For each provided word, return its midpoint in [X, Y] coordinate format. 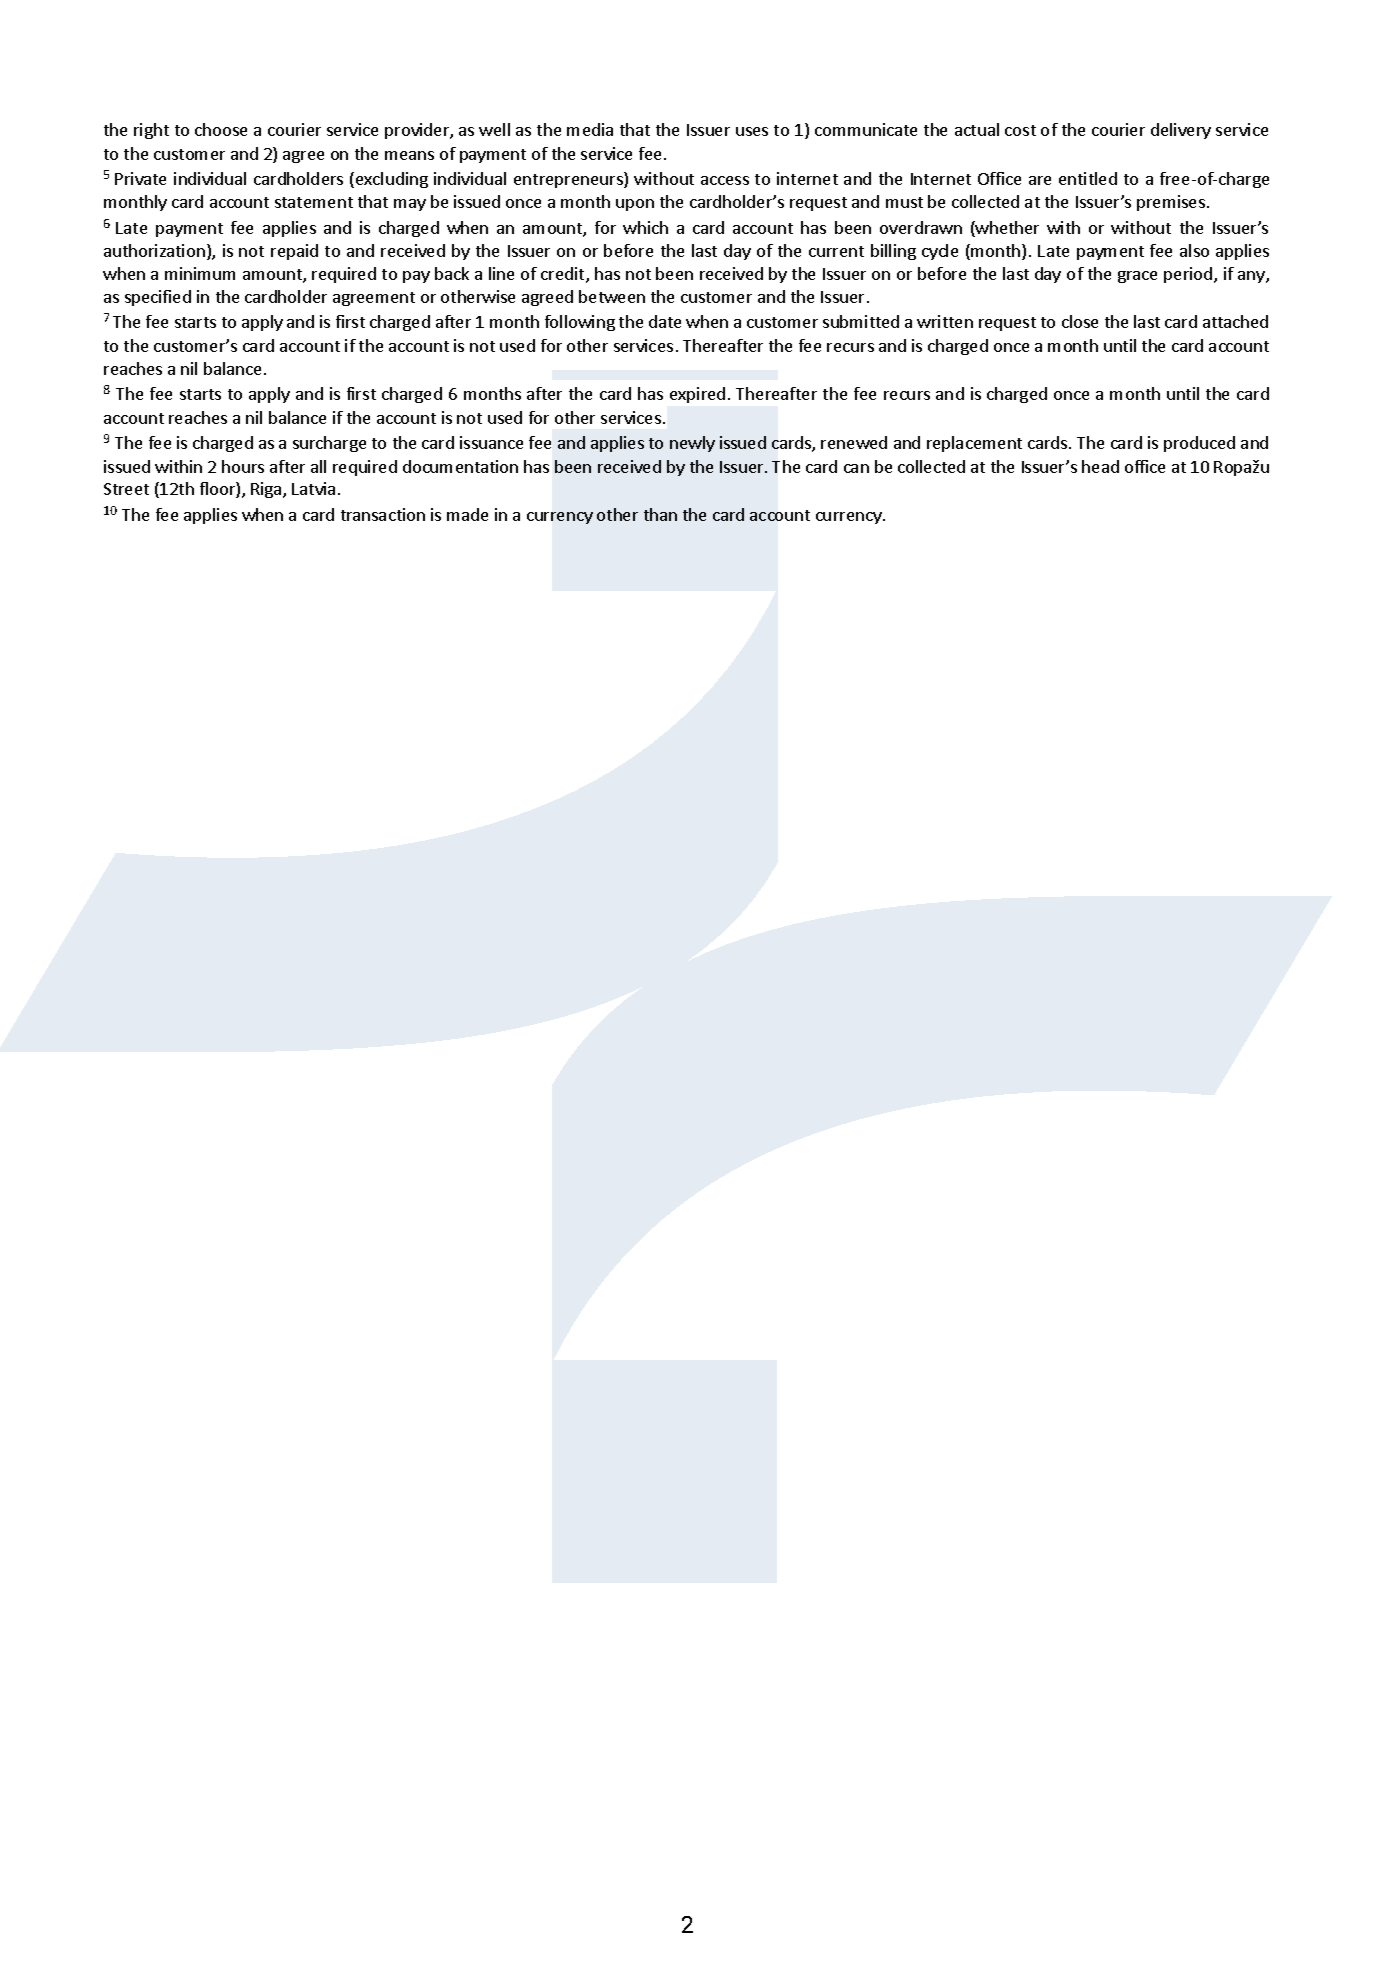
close [1080, 321]
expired [697, 395]
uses [752, 131]
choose [221, 129]
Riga [267, 490]
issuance [491, 442]
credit [564, 275]
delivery [1181, 131]
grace [1137, 277]
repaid [294, 252]
